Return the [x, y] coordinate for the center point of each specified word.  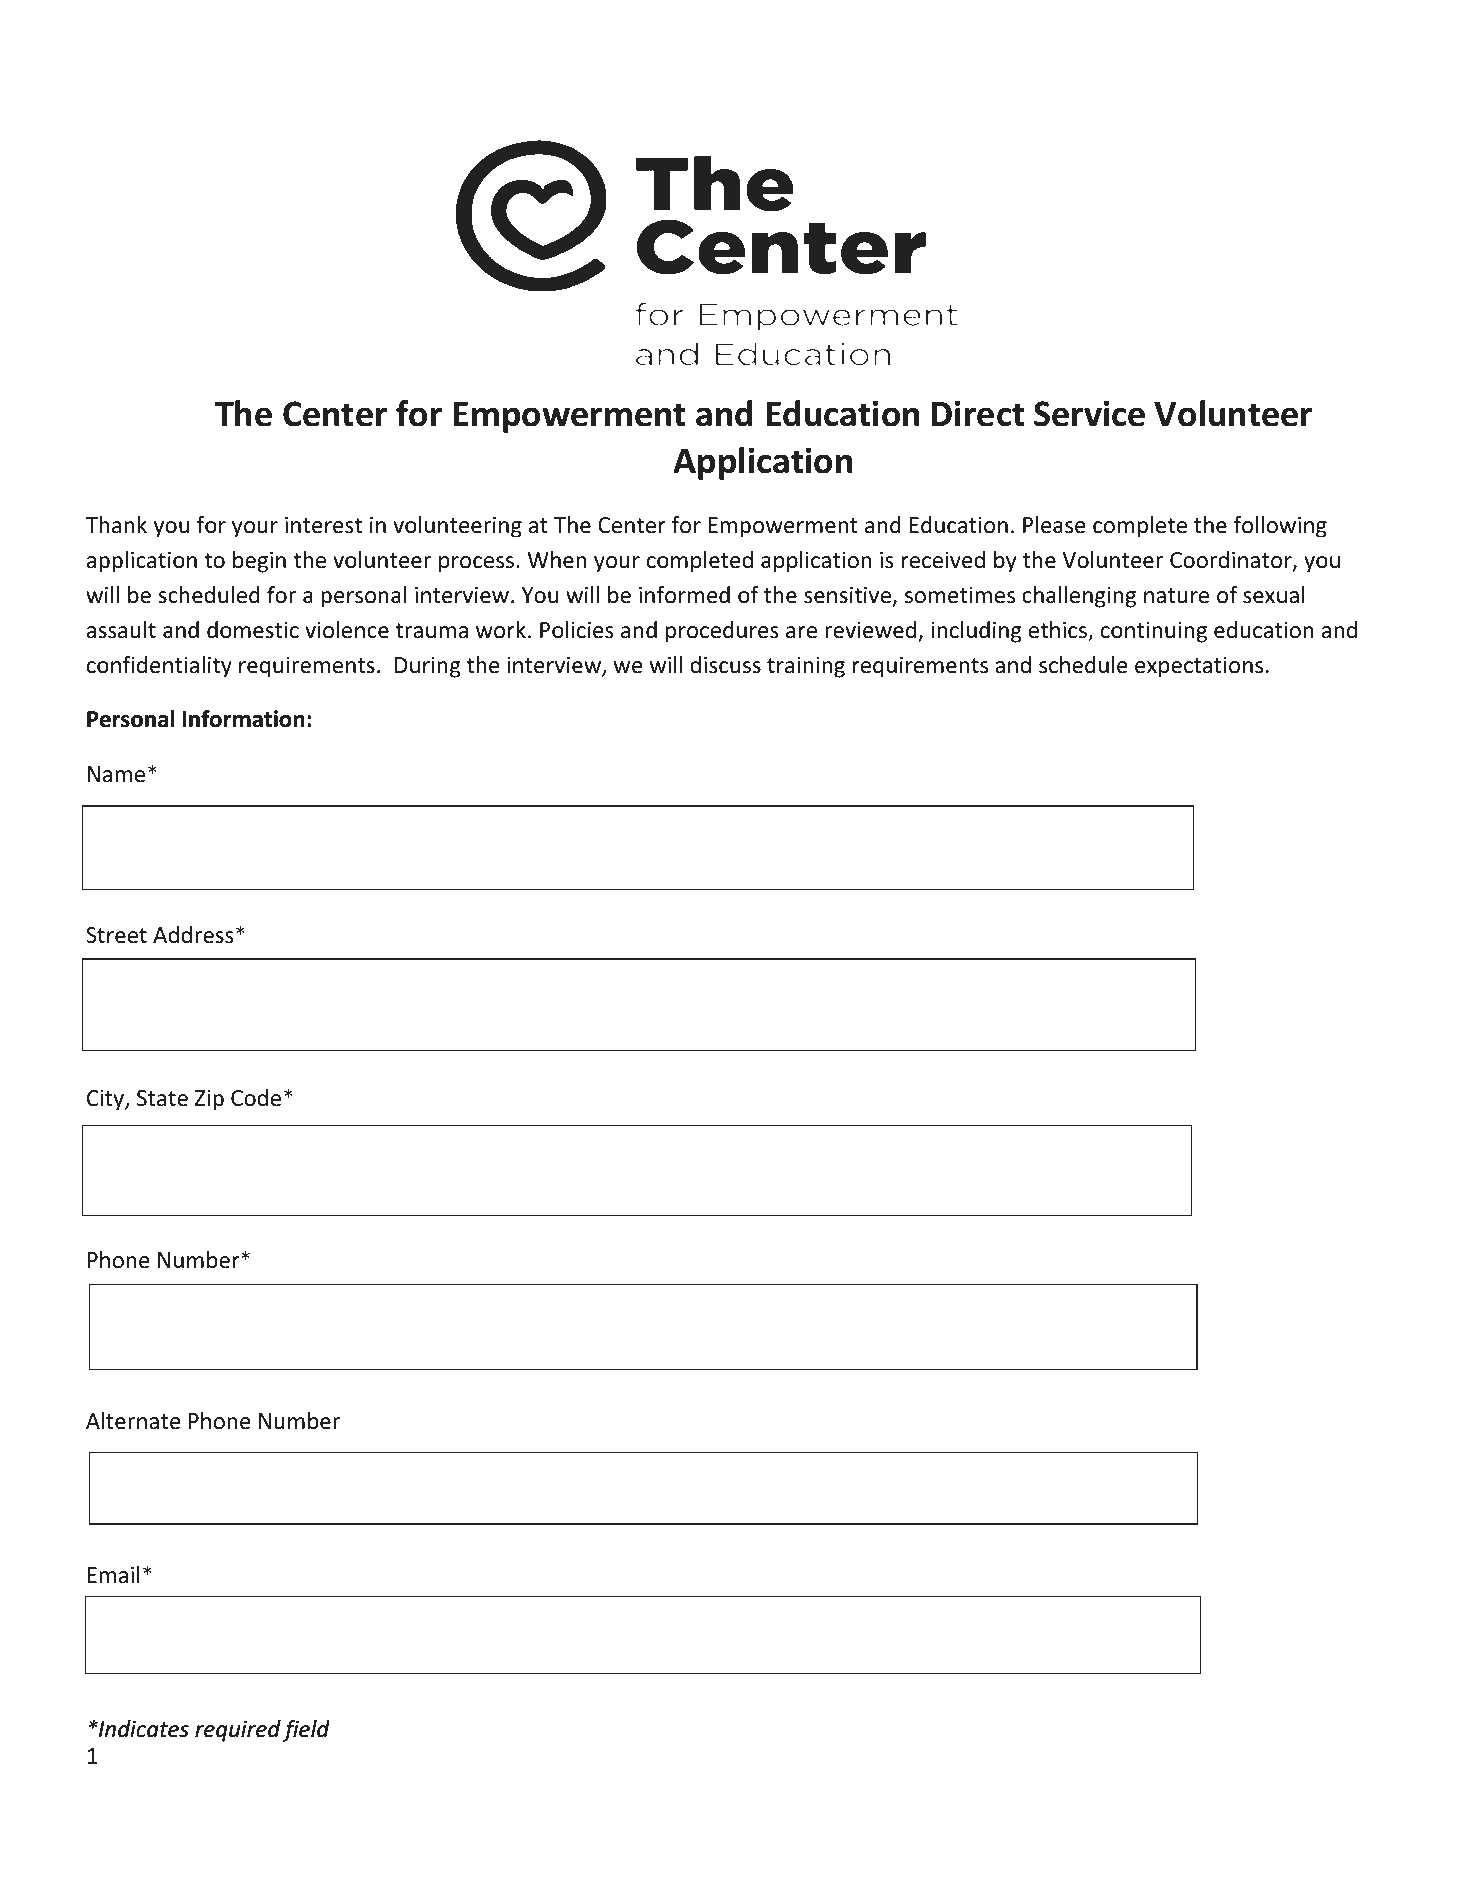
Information [243, 719]
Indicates [143, 1728]
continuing [1154, 632]
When [557, 560]
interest [323, 525]
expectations [1199, 667]
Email [114, 1575]
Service [1089, 413]
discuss [725, 665]
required [238, 1731]
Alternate [133, 1421]
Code [256, 1098]
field [306, 1730]
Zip [209, 1100]
